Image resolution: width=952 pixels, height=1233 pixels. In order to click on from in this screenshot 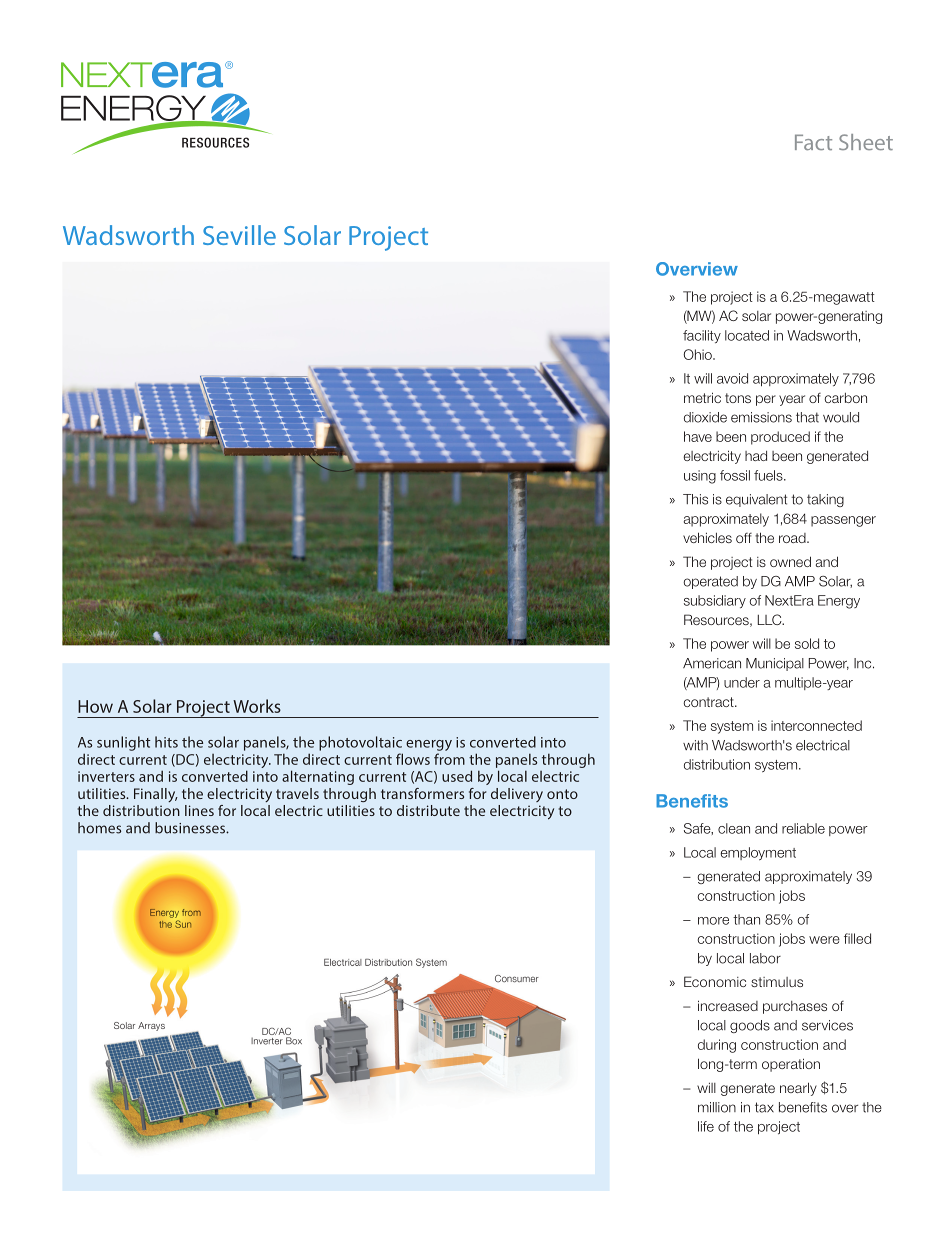, I will do `click(449, 759)`.
